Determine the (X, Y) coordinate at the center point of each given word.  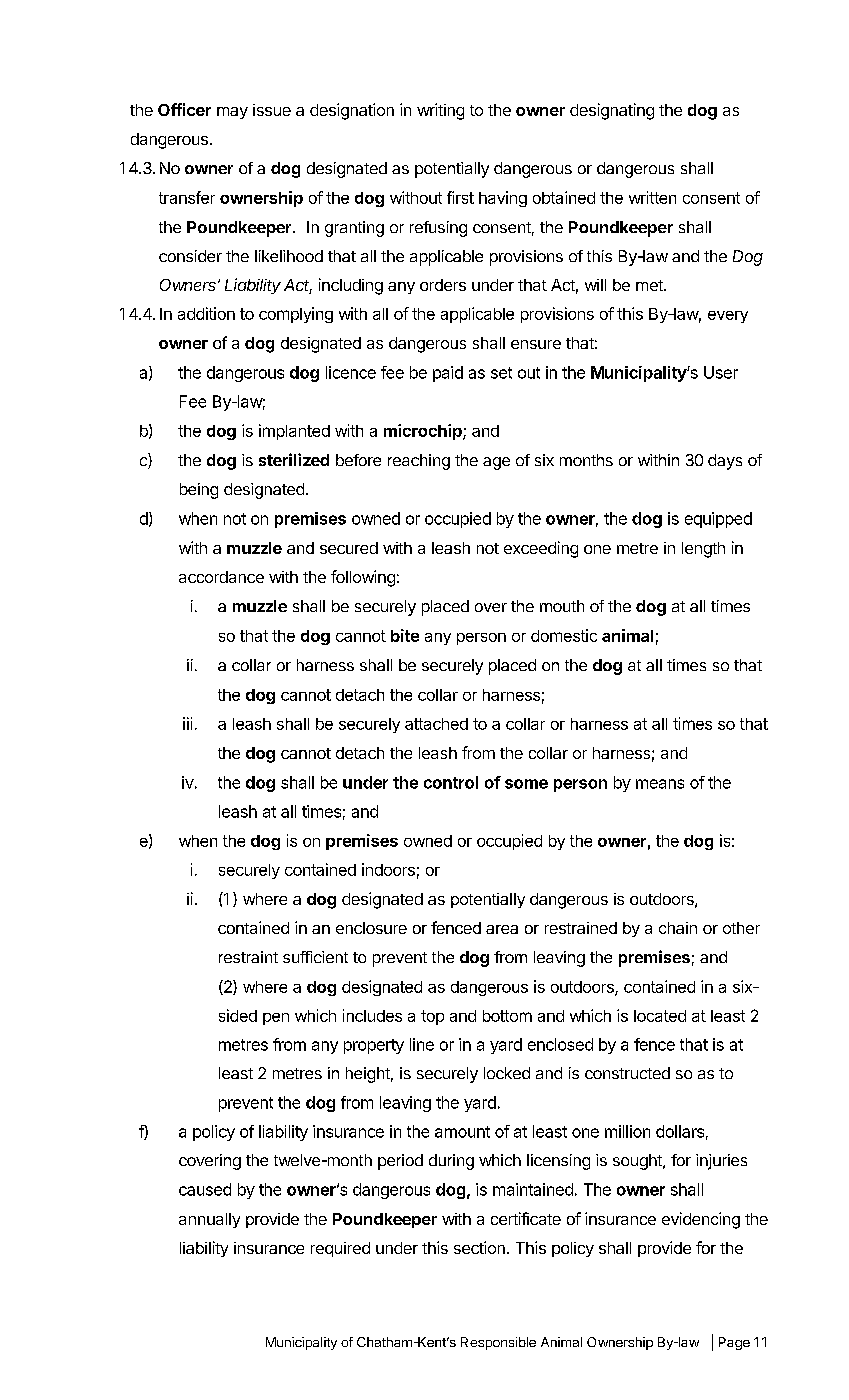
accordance (221, 577)
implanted (294, 432)
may (232, 113)
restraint (248, 957)
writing (440, 111)
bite (405, 635)
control (451, 782)
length (703, 550)
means (660, 784)
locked (507, 1073)
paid (448, 374)
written (652, 197)
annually (209, 1220)
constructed (627, 1073)
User (721, 372)
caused (205, 1189)
